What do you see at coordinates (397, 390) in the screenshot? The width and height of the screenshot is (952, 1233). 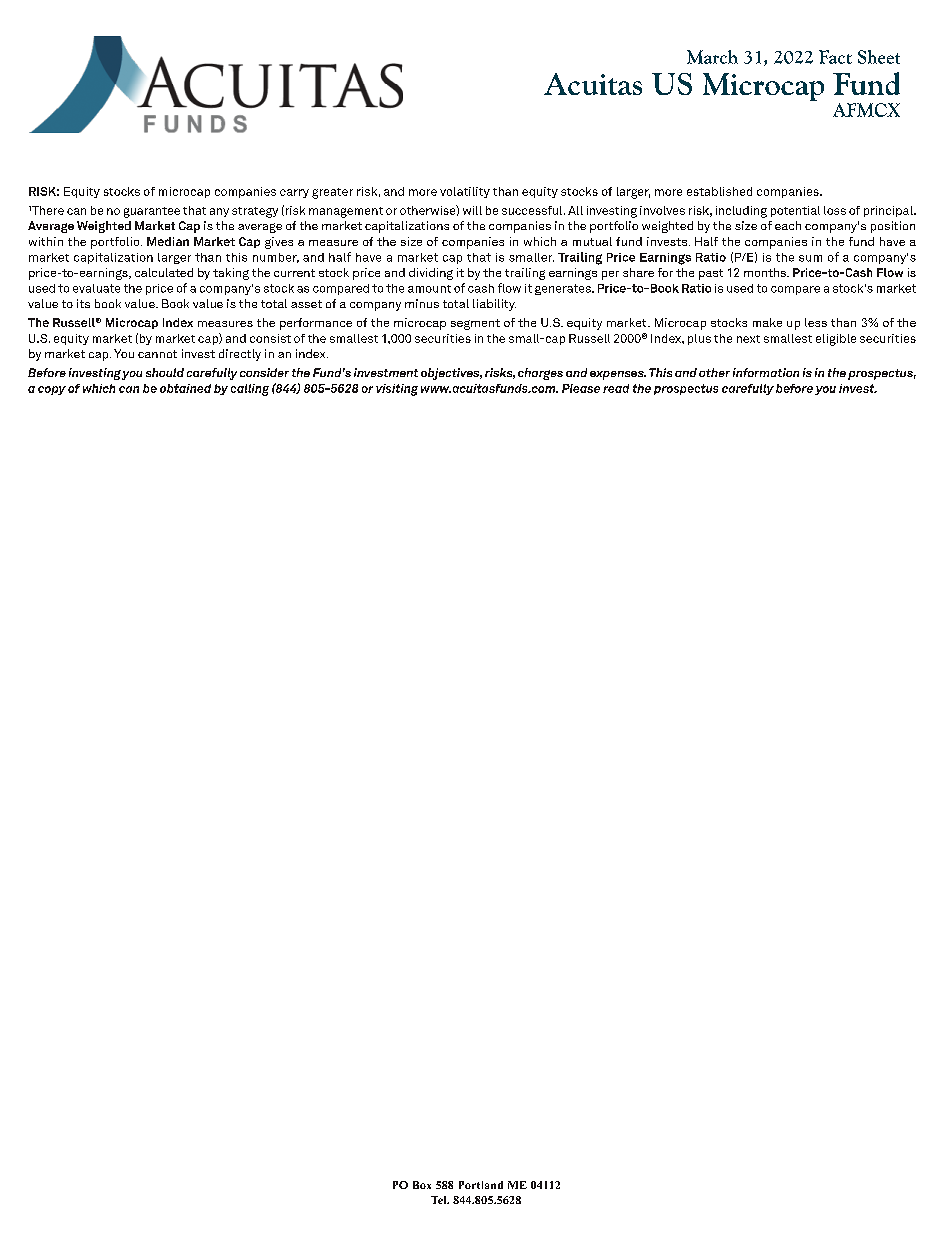 I see `visiting` at bounding box center [397, 390].
